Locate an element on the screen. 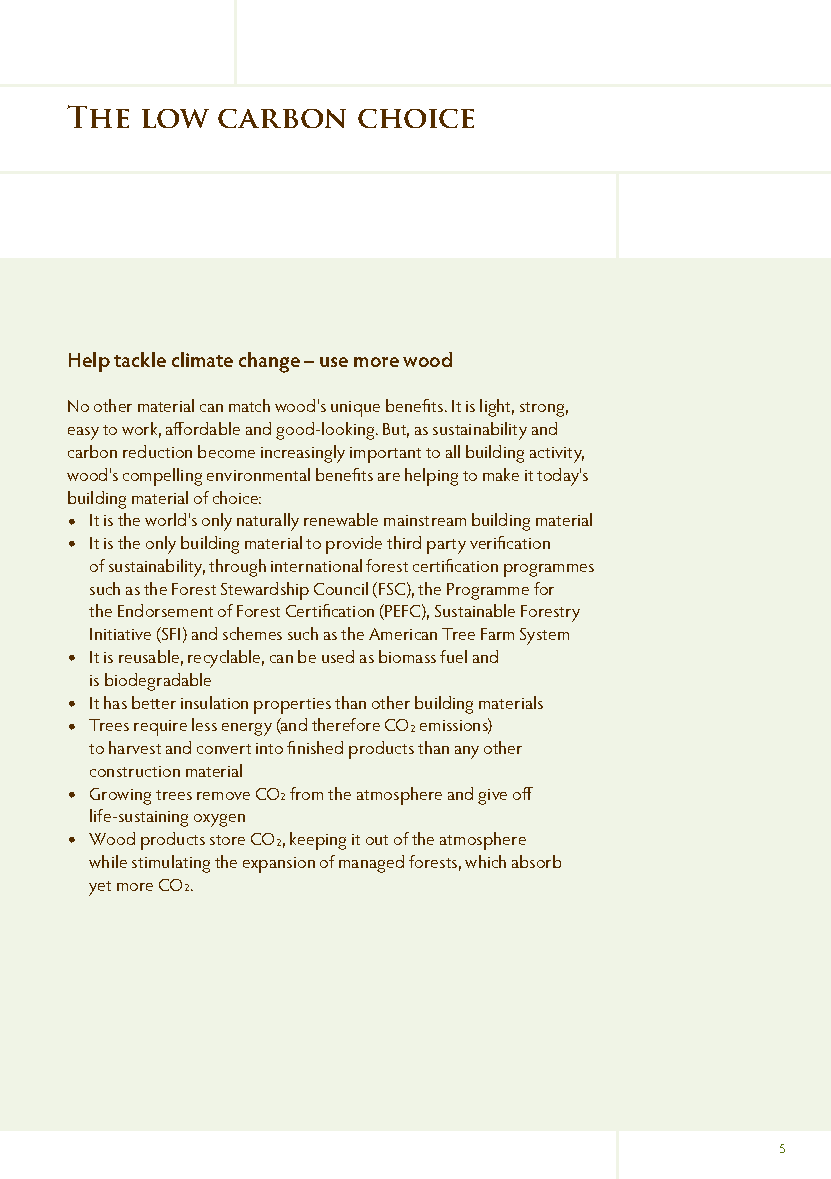  keeping is located at coordinates (318, 841).
